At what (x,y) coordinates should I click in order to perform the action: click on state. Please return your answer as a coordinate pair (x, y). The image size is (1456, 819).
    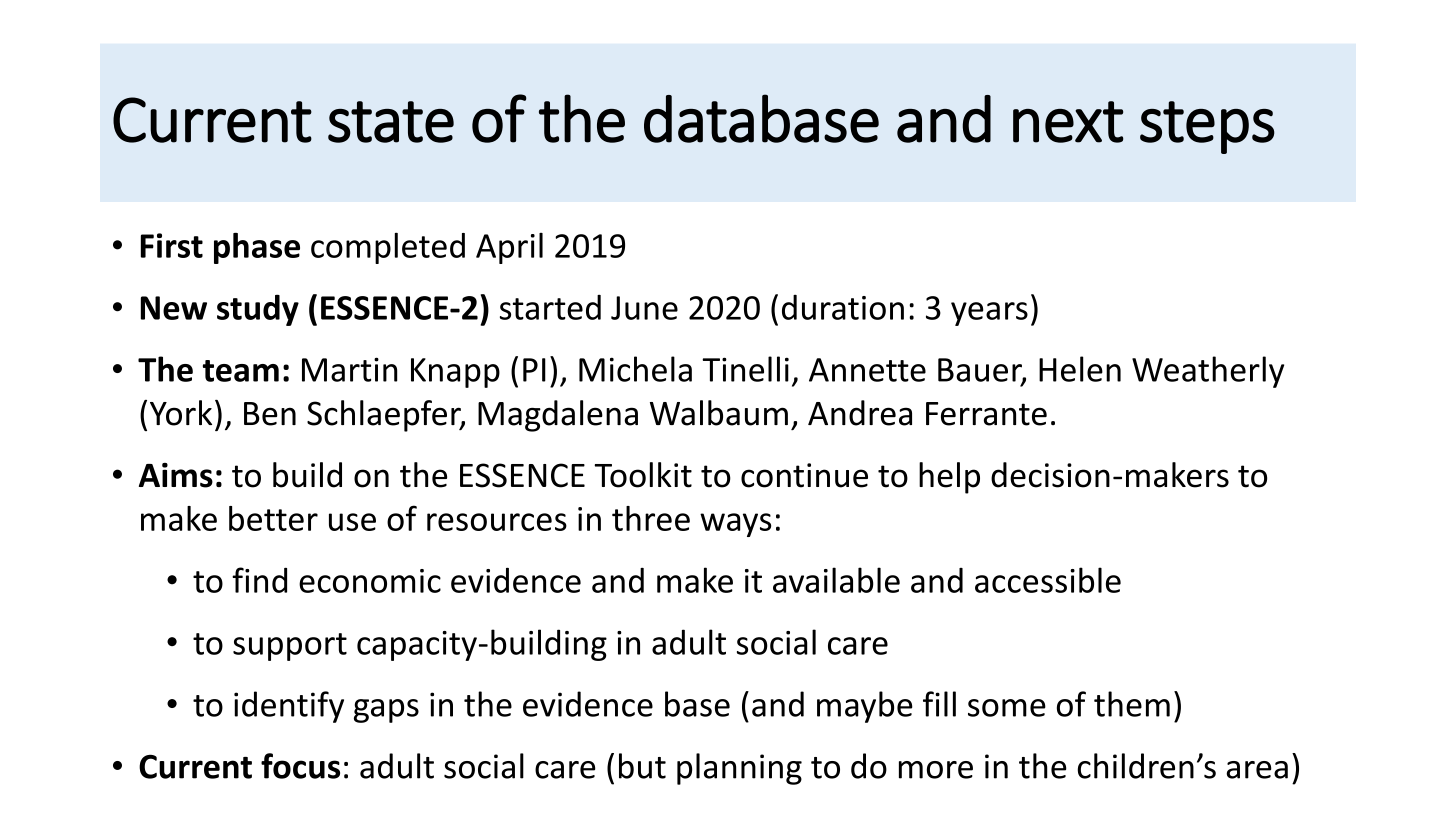
    Looking at the image, I should click on (391, 122).
